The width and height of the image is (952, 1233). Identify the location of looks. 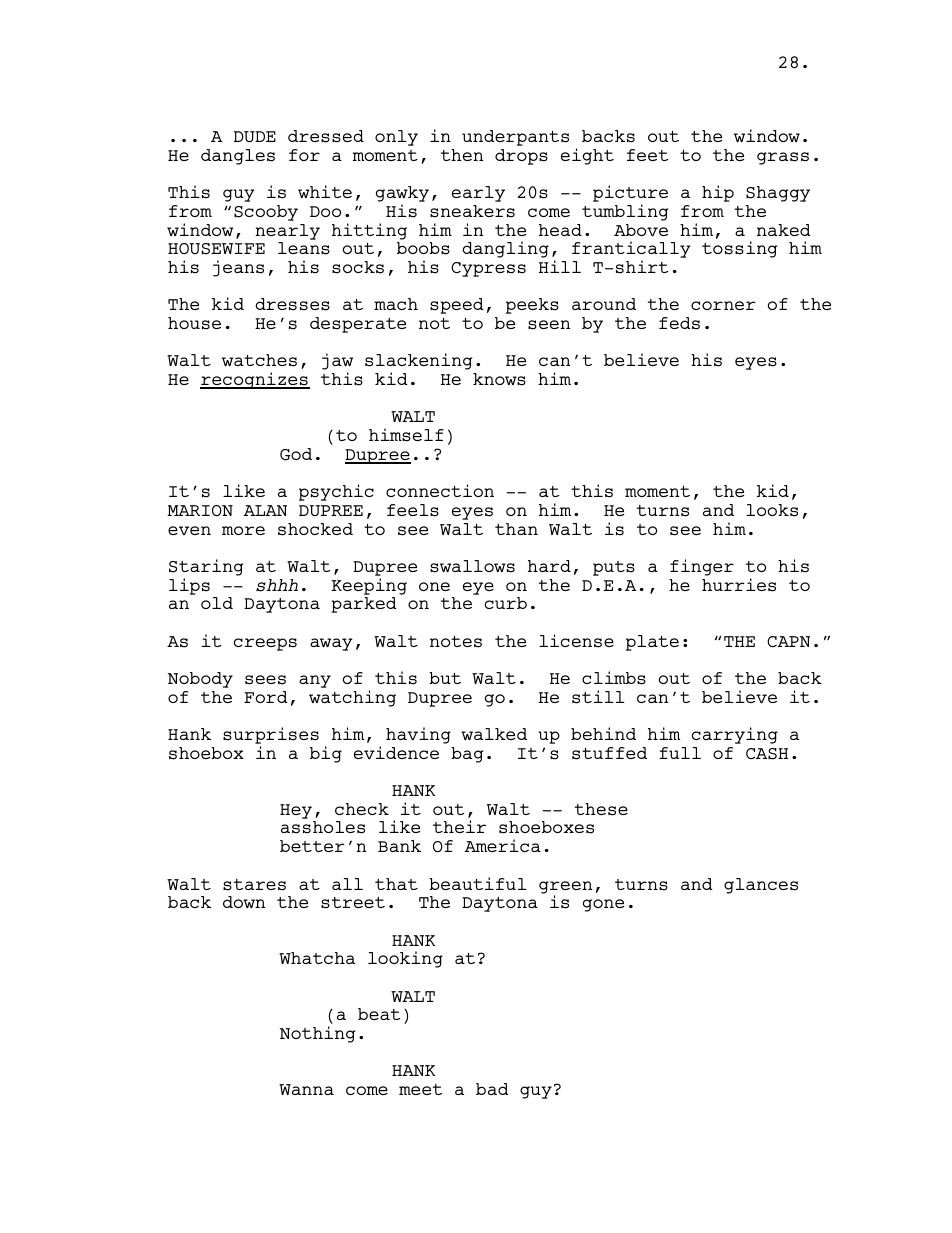
(772, 510).
